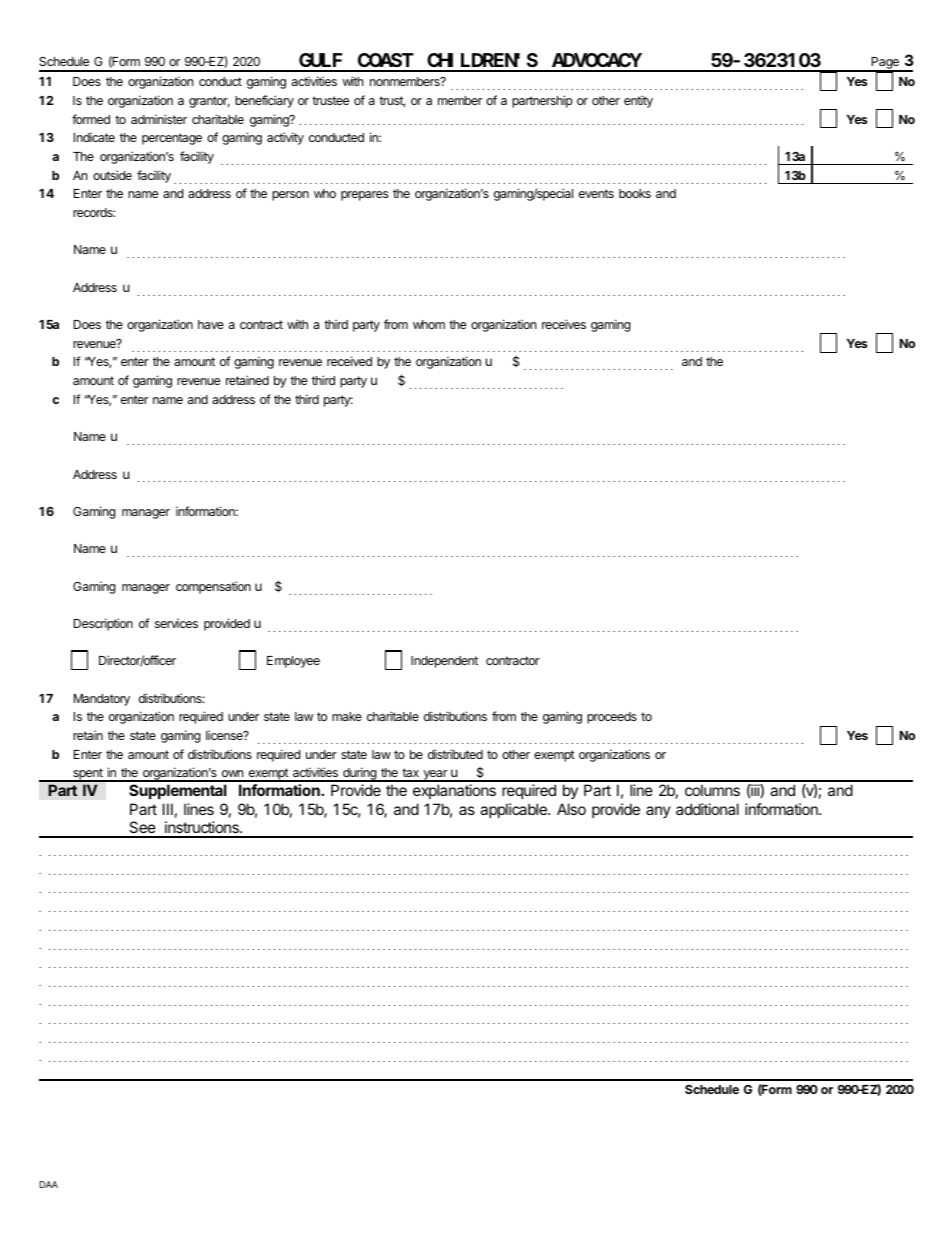 This screenshot has width=952, height=1233. I want to click on compensation, so click(213, 587).
